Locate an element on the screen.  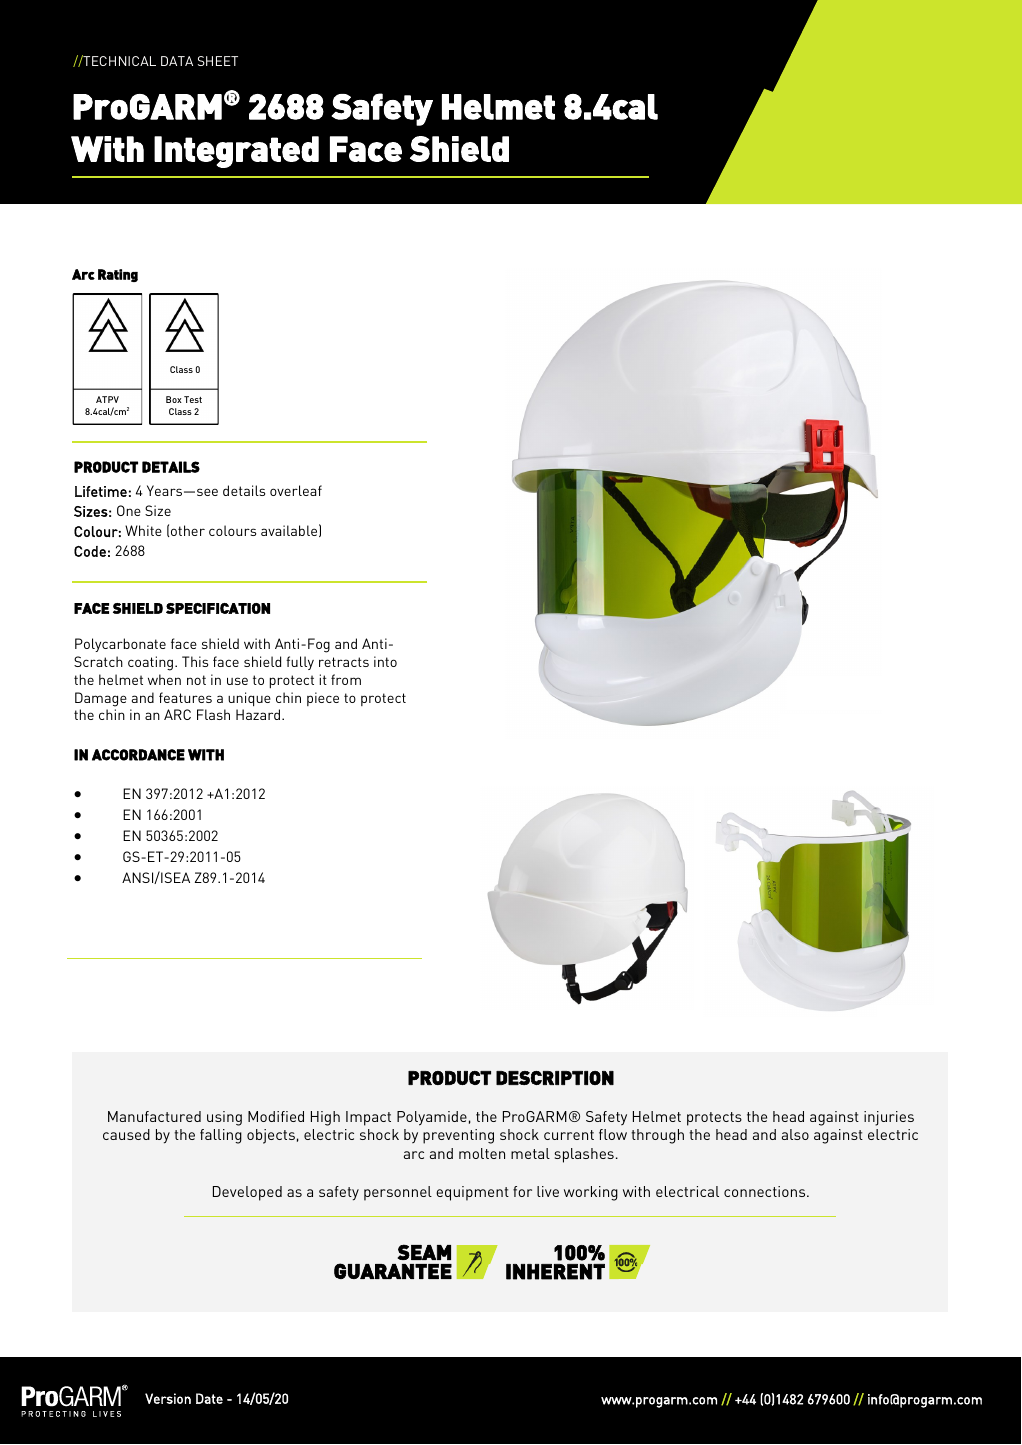
SHEET is located at coordinates (218, 61).
